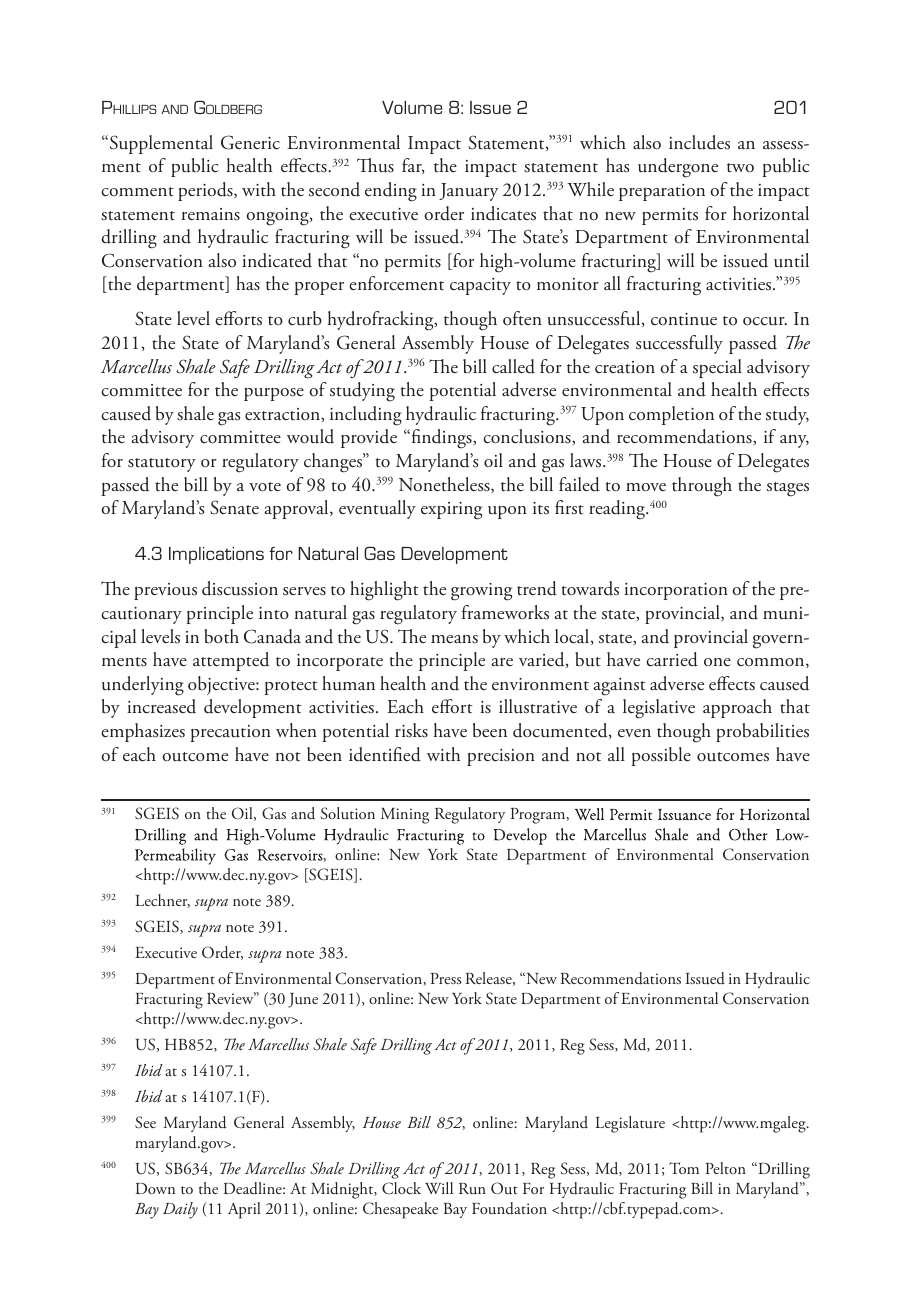 The width and height of the image is (911, 1316). What do you see at coordinates (737, 708) in the image?
I see `approach` at bounding box center [737, 708].
